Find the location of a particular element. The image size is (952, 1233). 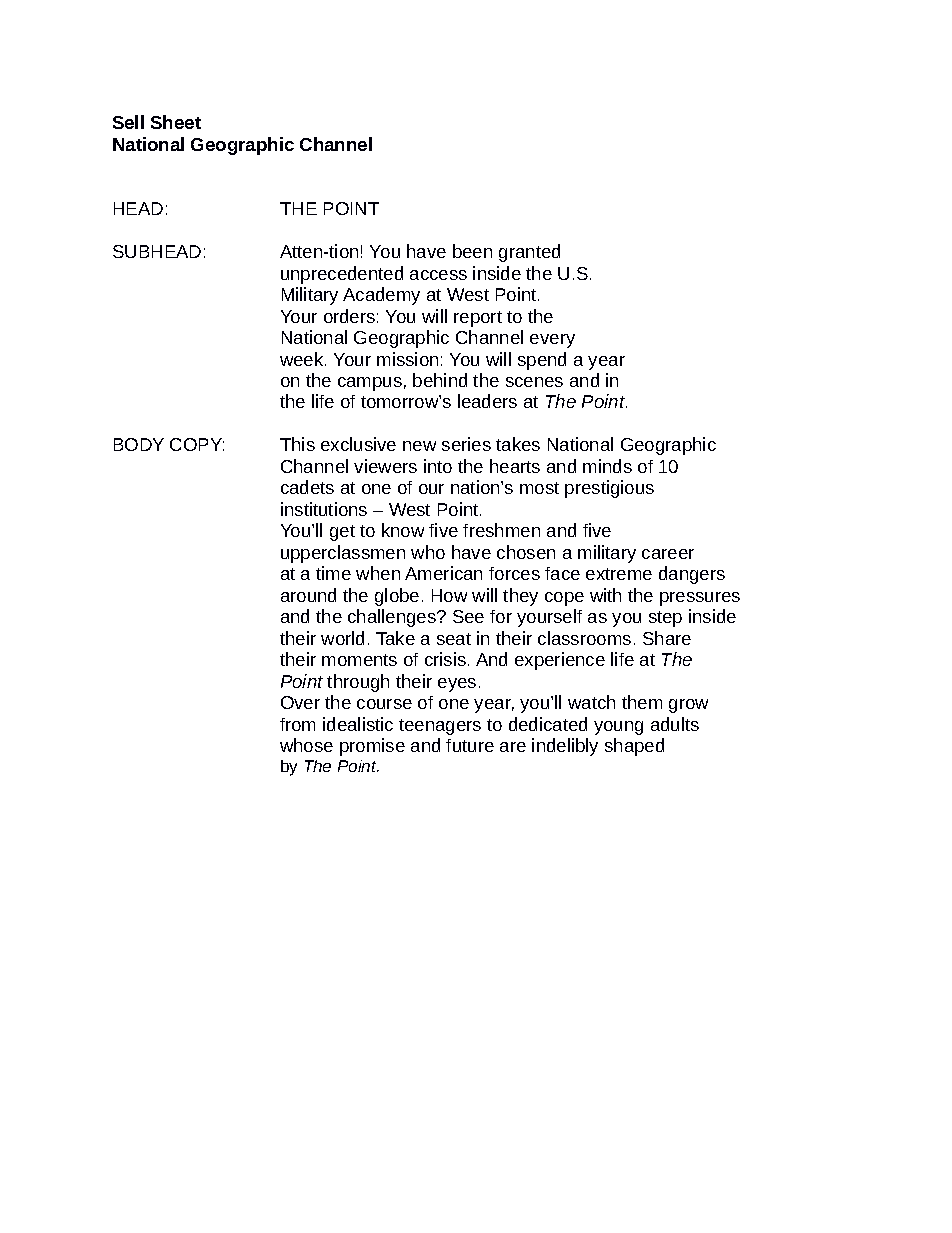

young is located at coordinates (618, 728).
